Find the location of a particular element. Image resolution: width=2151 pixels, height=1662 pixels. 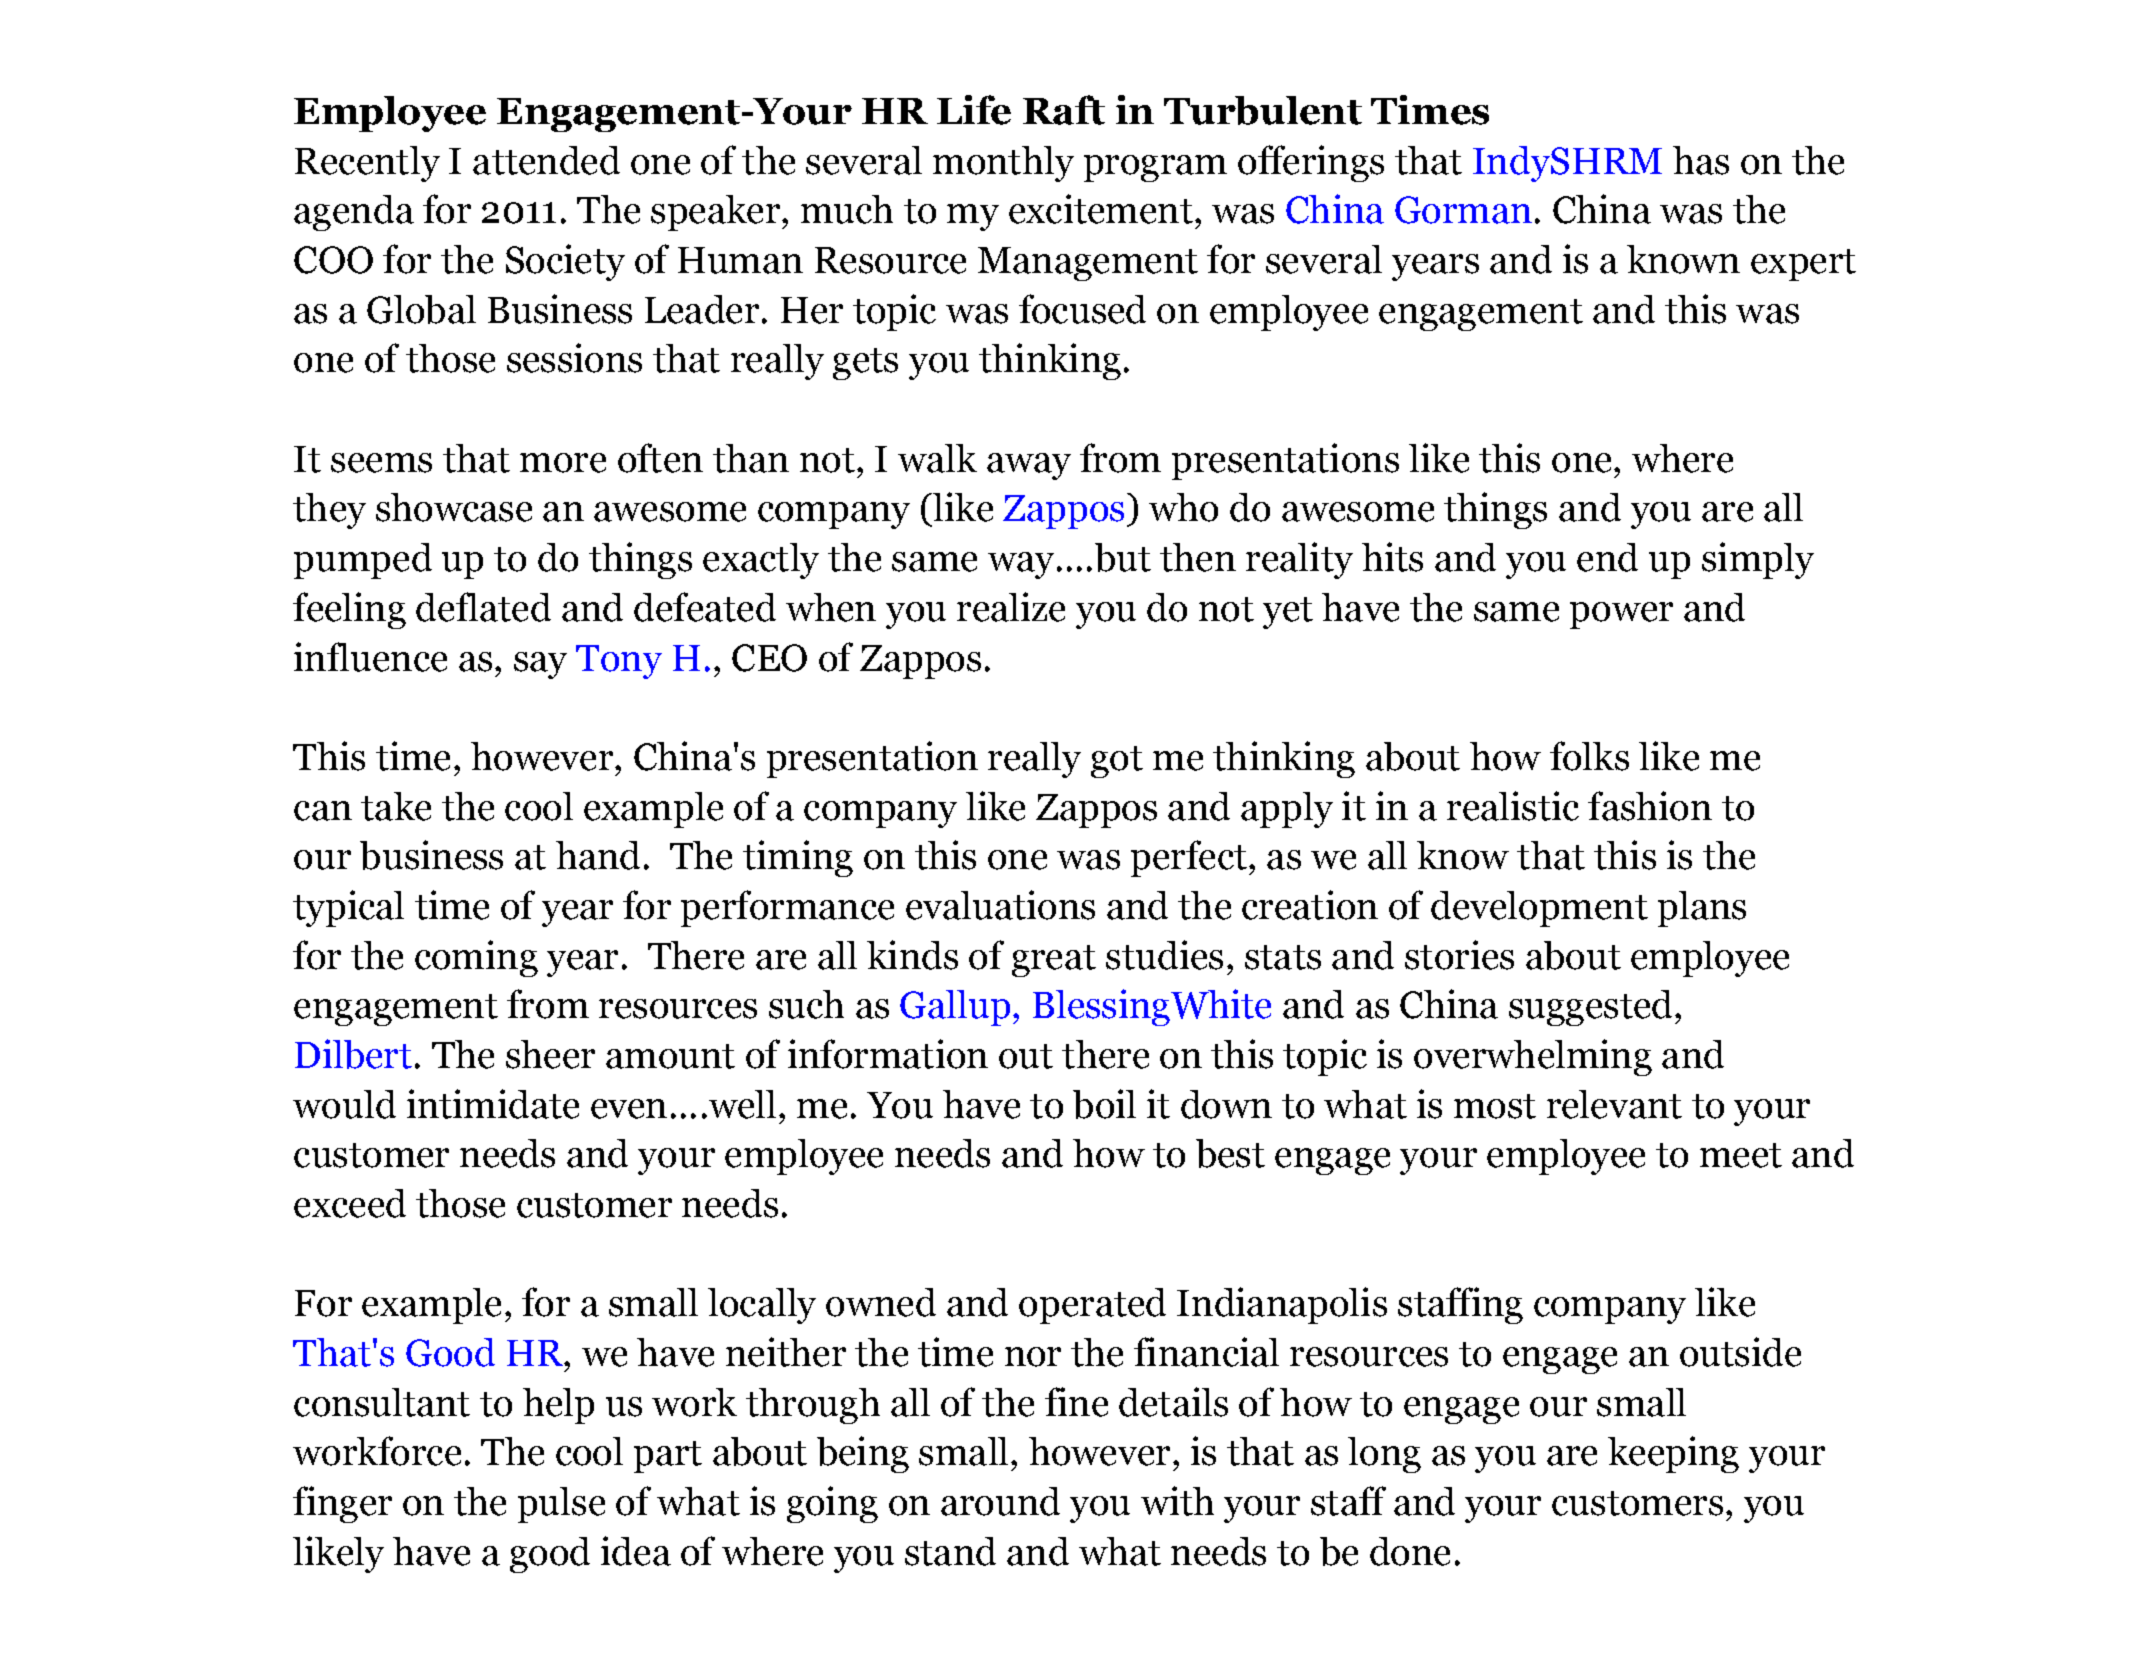

has is located at coordinates (1701, 160).
